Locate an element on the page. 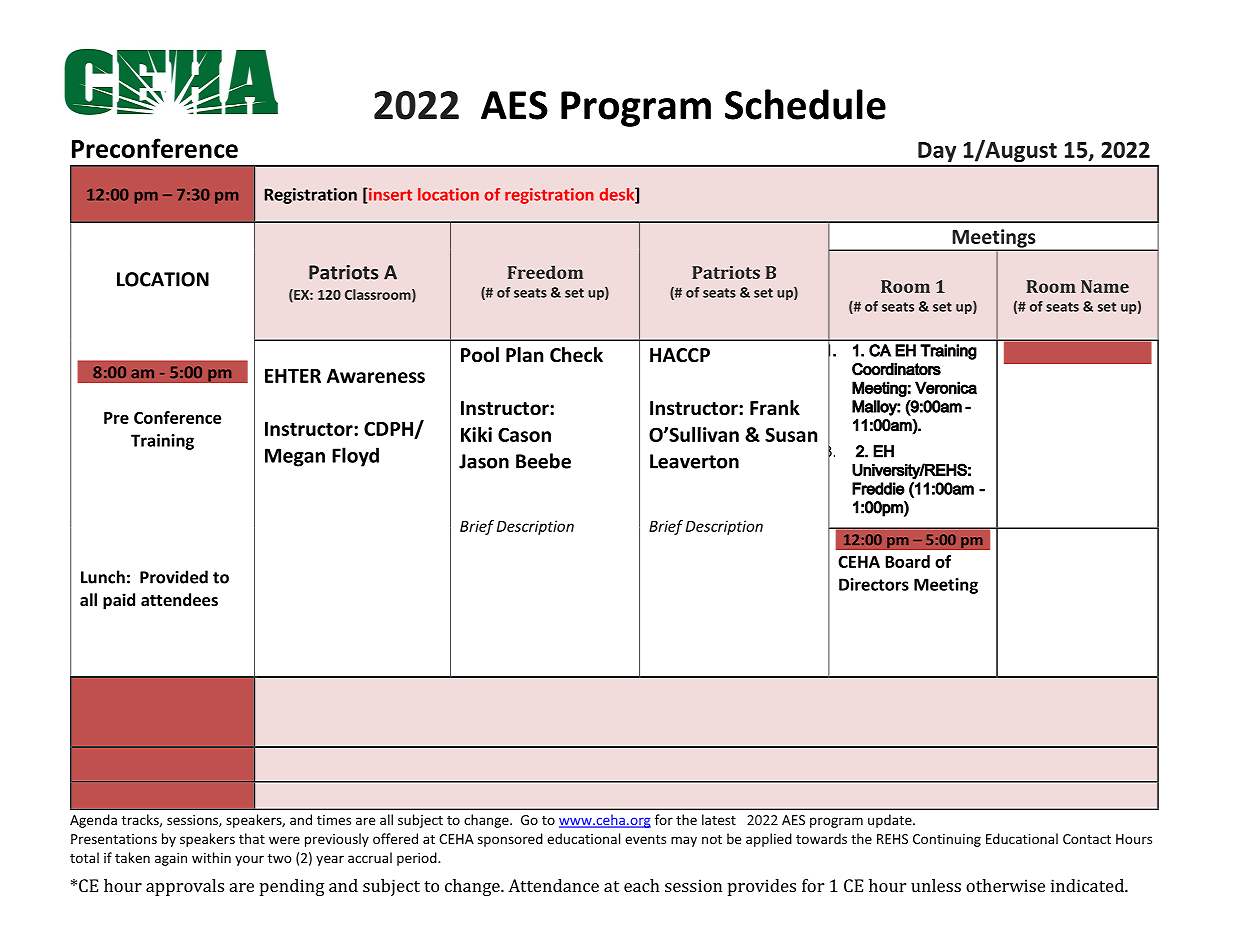 Image resolution: width=1233 pixels, height=952 pixels. Freddie is located at coordinates (878, 488).
